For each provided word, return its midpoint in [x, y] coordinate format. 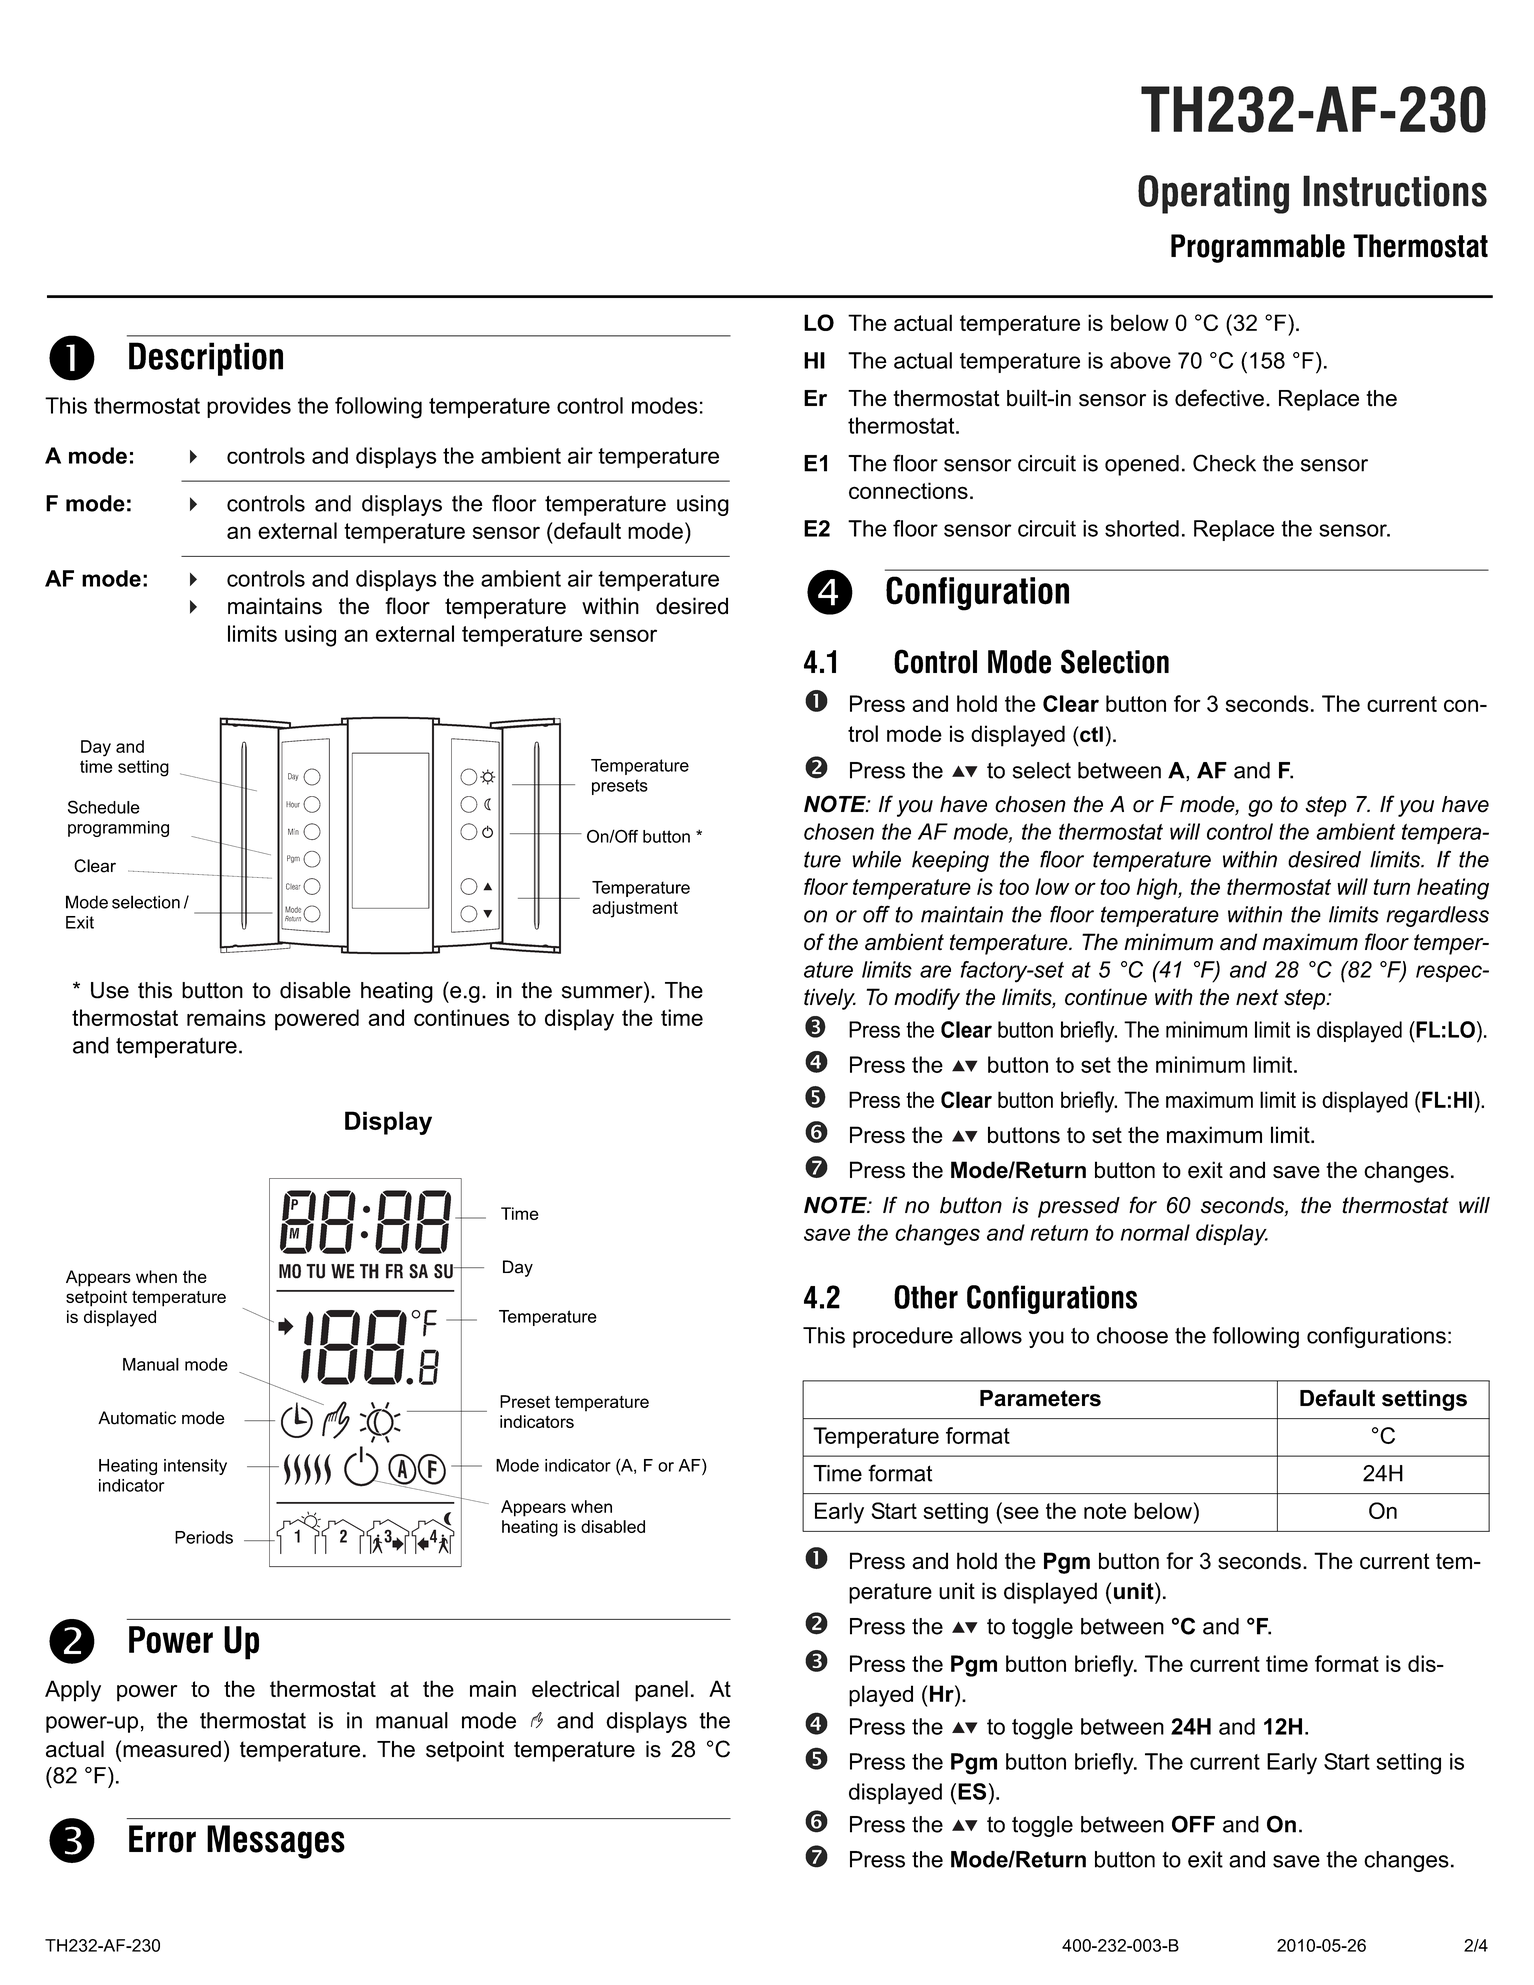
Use [110, 990]
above [1140, 360]
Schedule [104, 807]
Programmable [1258, 248]
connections [908, 490]
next [1257, 997]
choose [1132, 1335]
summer [602, 992]
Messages [276, 1842]
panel [661, 1691]
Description [206, 359]
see [1021, 1513]
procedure [903, 1337]
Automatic [137, 1418]
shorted [1142, 528]
